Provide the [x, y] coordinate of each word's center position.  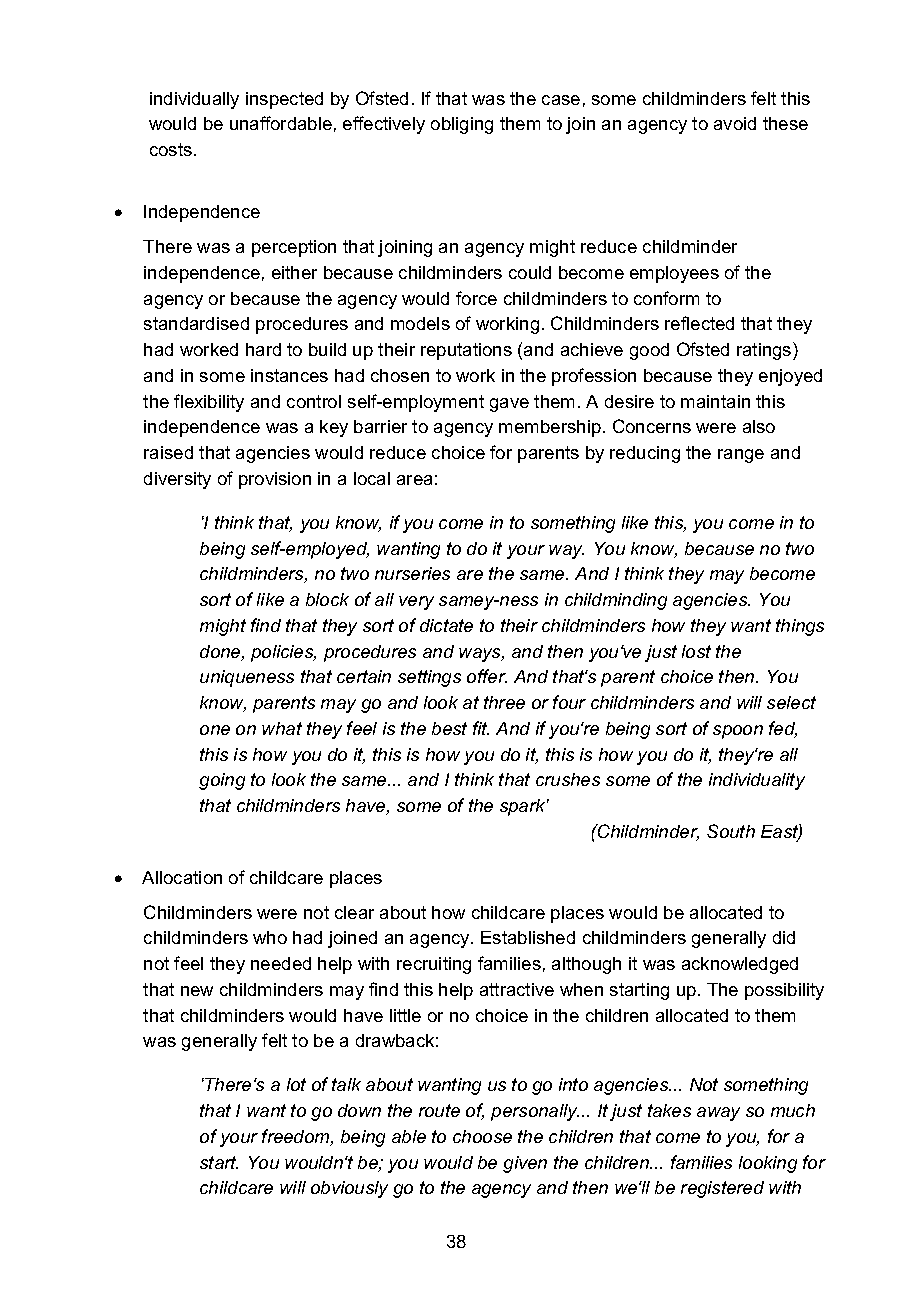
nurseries [412, 573]
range [741, 456]
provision [275, 480]
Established [528, 937]
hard [263, 349]
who [270, 937]
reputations [466, 351]
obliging [462, 125]
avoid [735, 123]
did [784, 937]
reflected [699, 323]
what [282, 728]
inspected [284, 100]
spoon [738, 732]
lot [296, 1084]
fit [481, 728]
